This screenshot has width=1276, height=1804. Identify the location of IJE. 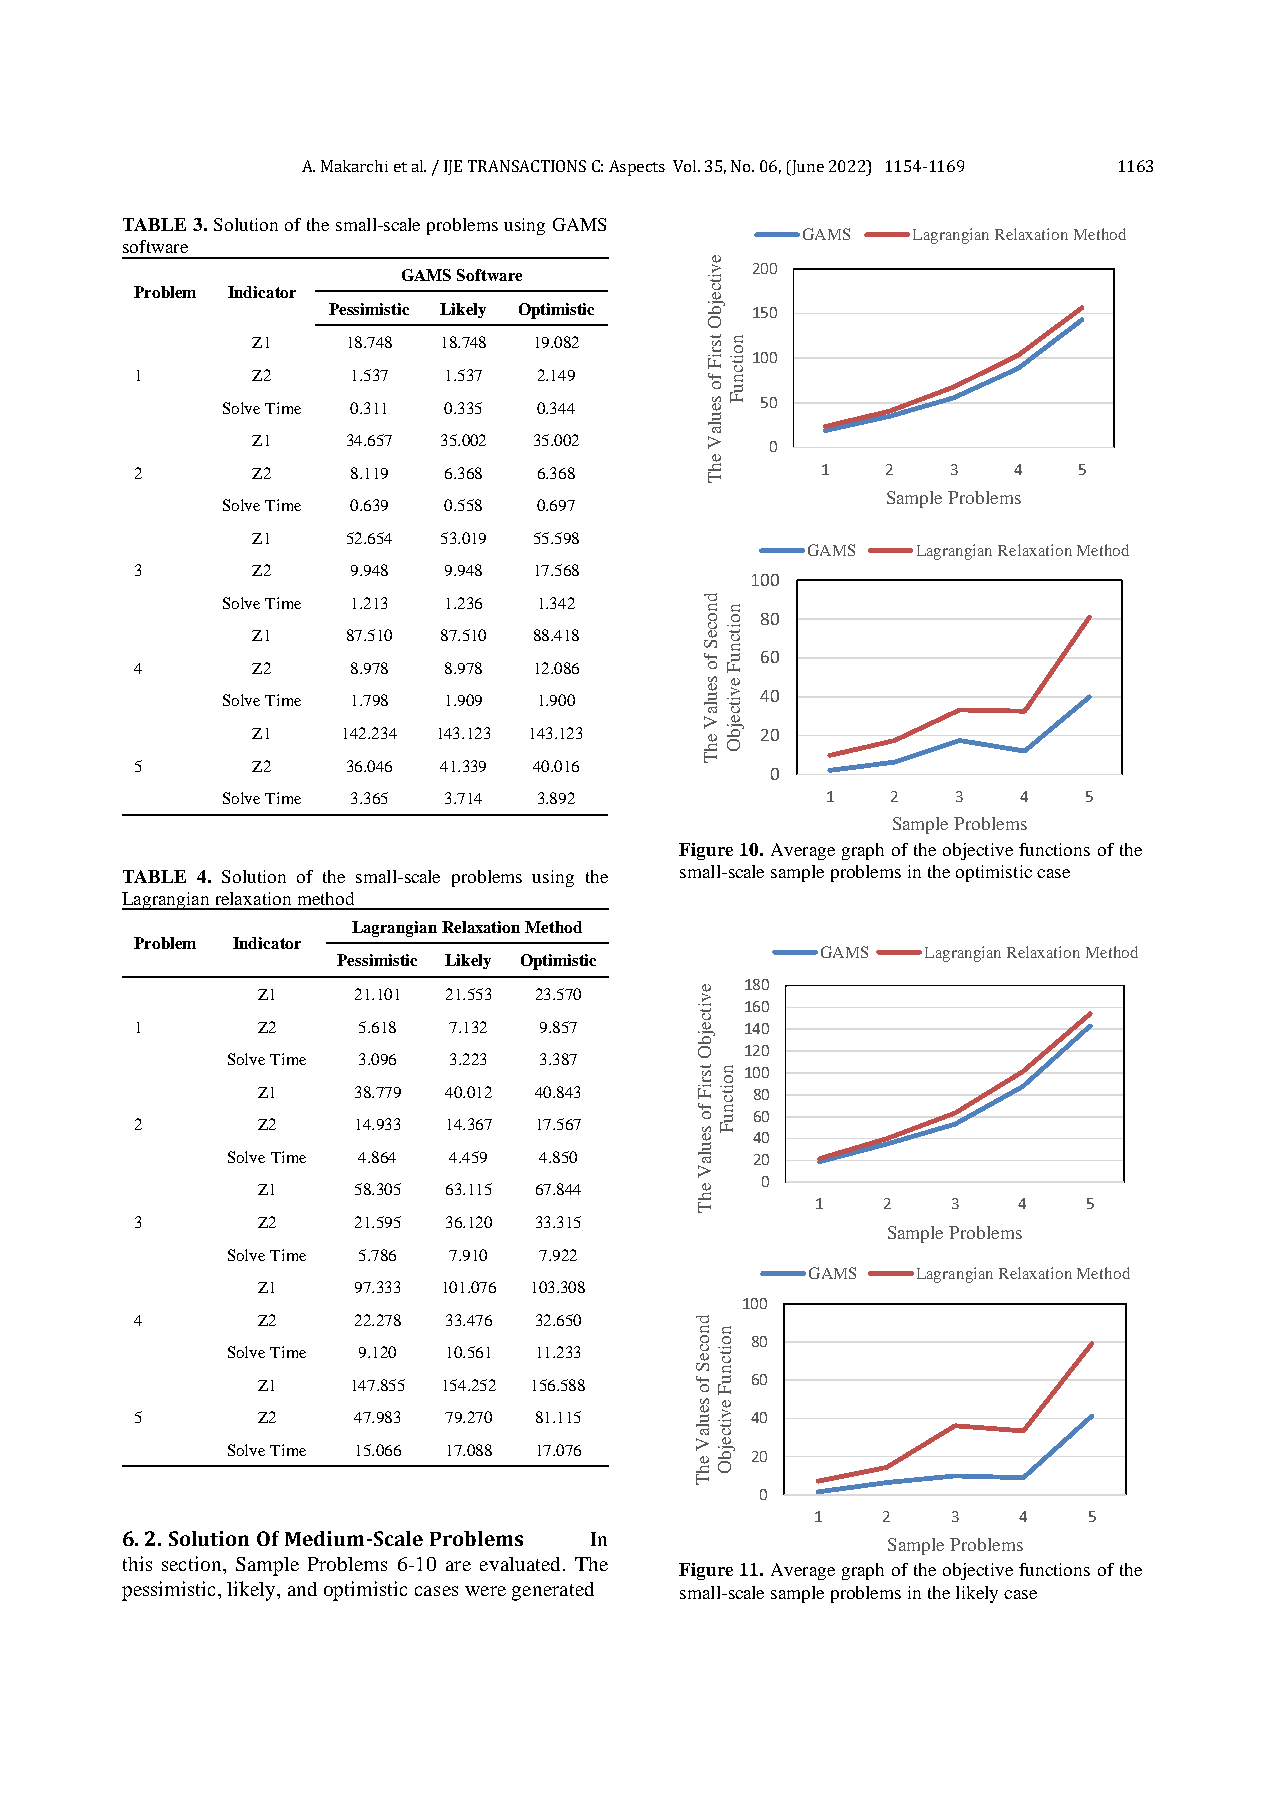
(453, 167).
